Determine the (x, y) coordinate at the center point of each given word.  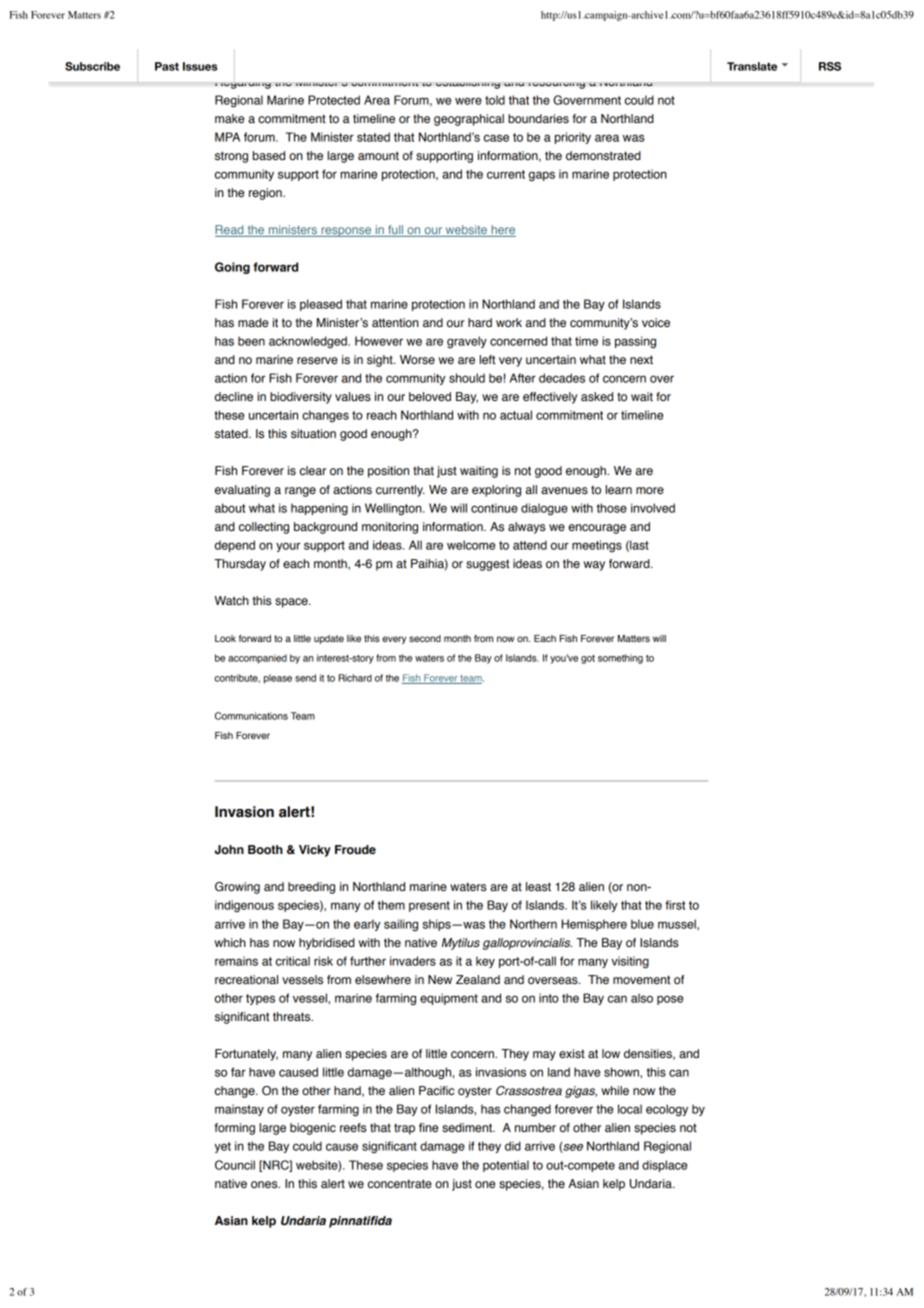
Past (167, 66)
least (538, 887)
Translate (752, 66)
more (650, 491)
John (229, 850)
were (468, 101)
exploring (496, 491)
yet (222, 1147)
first (675, 905)
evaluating (242, 491)
